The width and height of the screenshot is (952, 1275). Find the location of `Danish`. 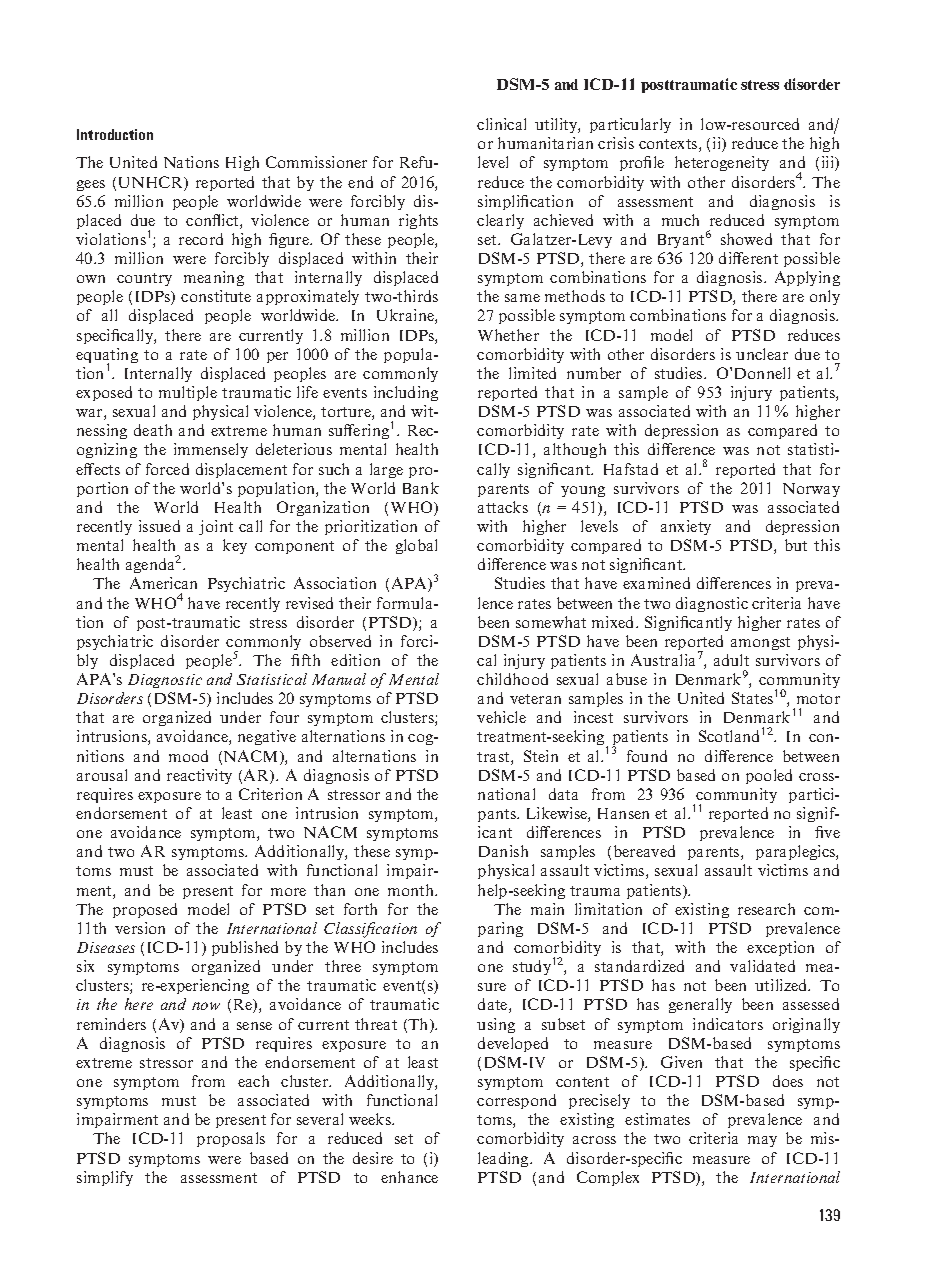

Danish is located at coordinates (503, 851).
